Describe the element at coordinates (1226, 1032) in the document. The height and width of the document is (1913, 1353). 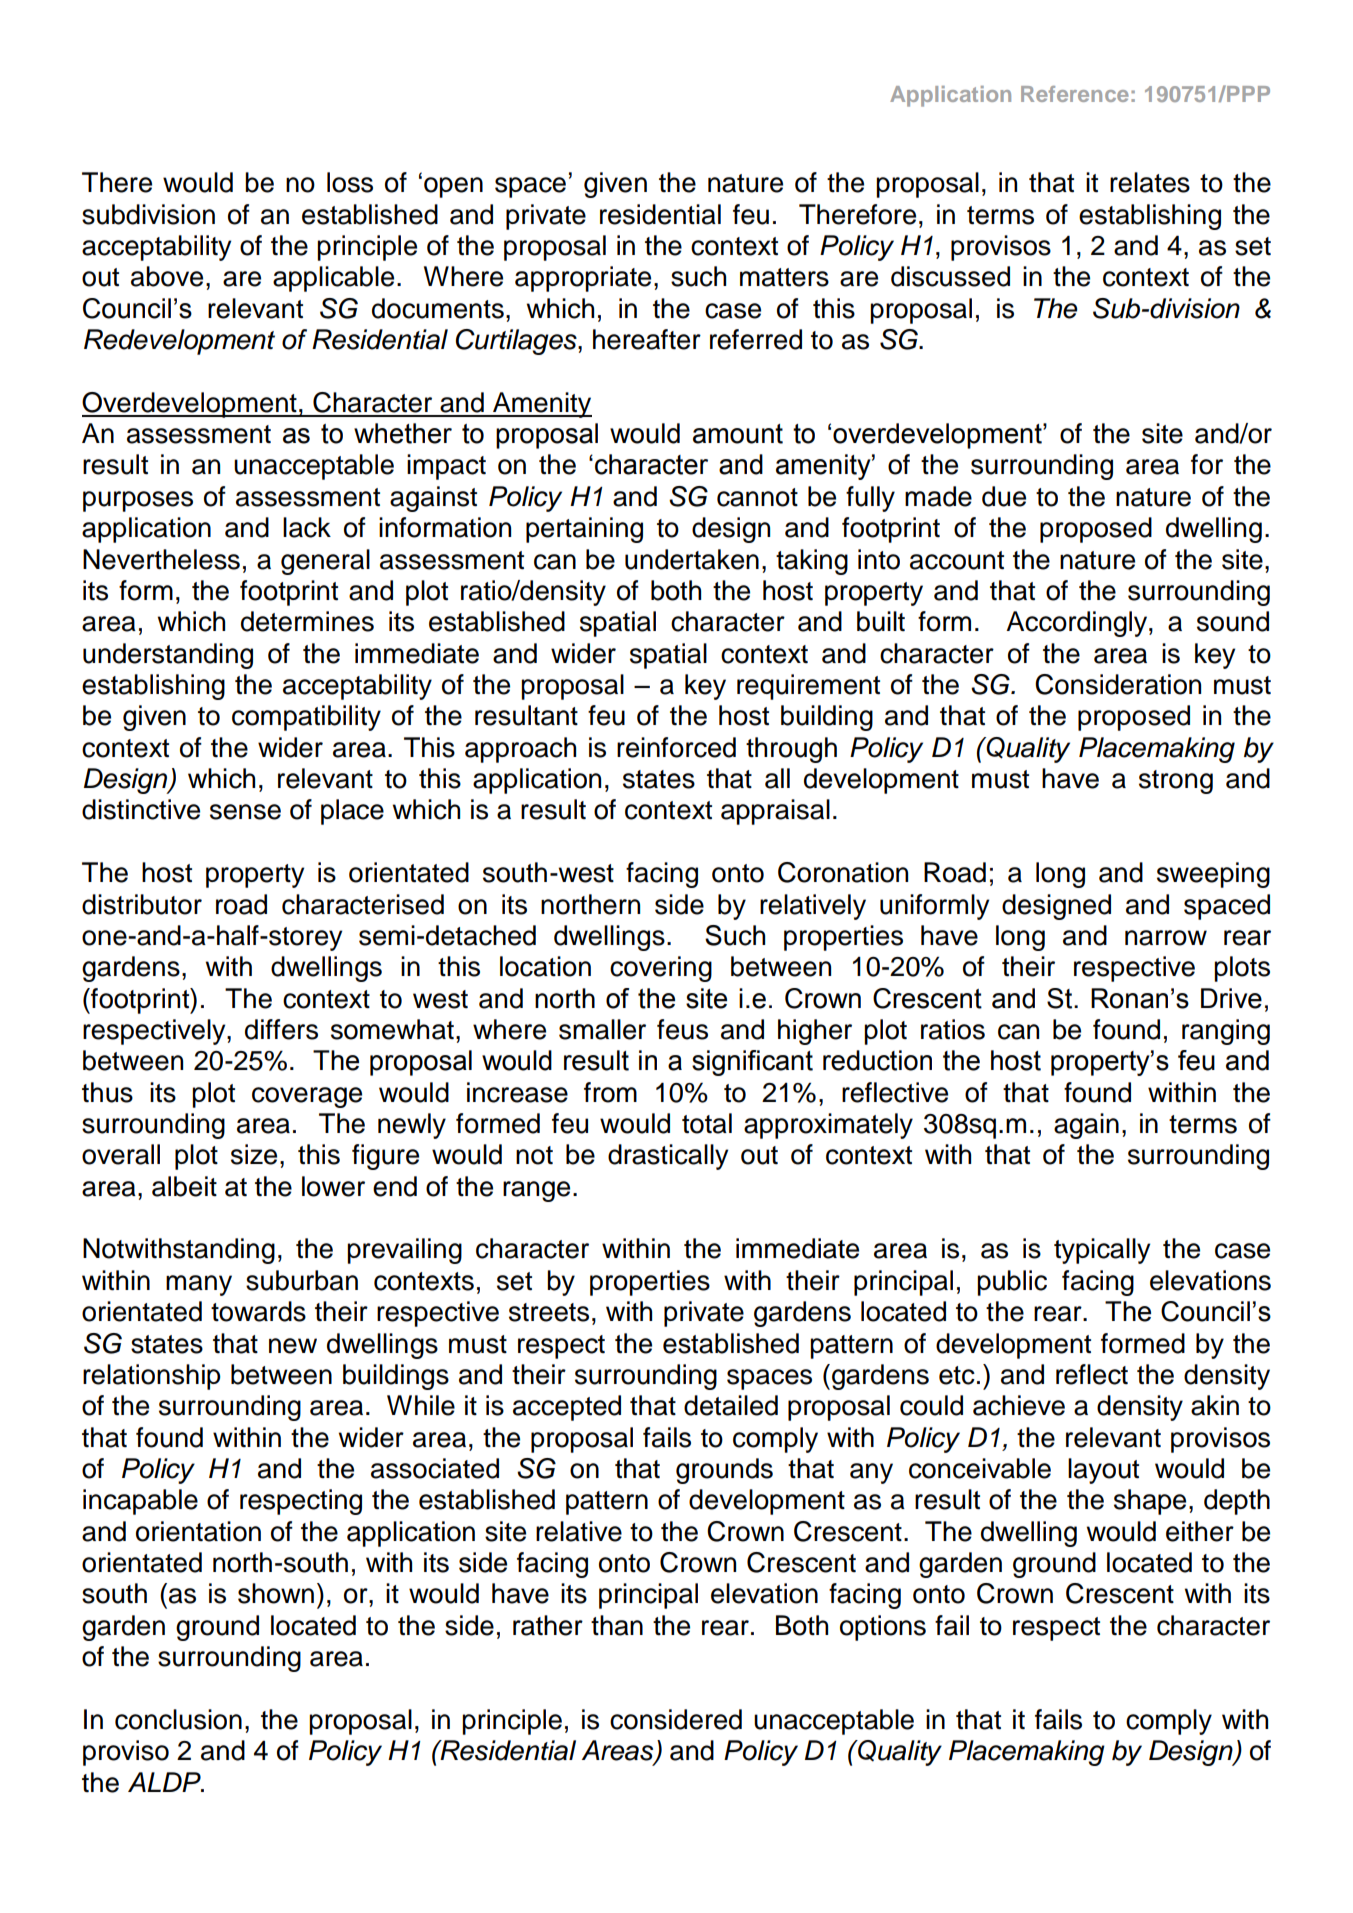
I see `ranging` at that location.
